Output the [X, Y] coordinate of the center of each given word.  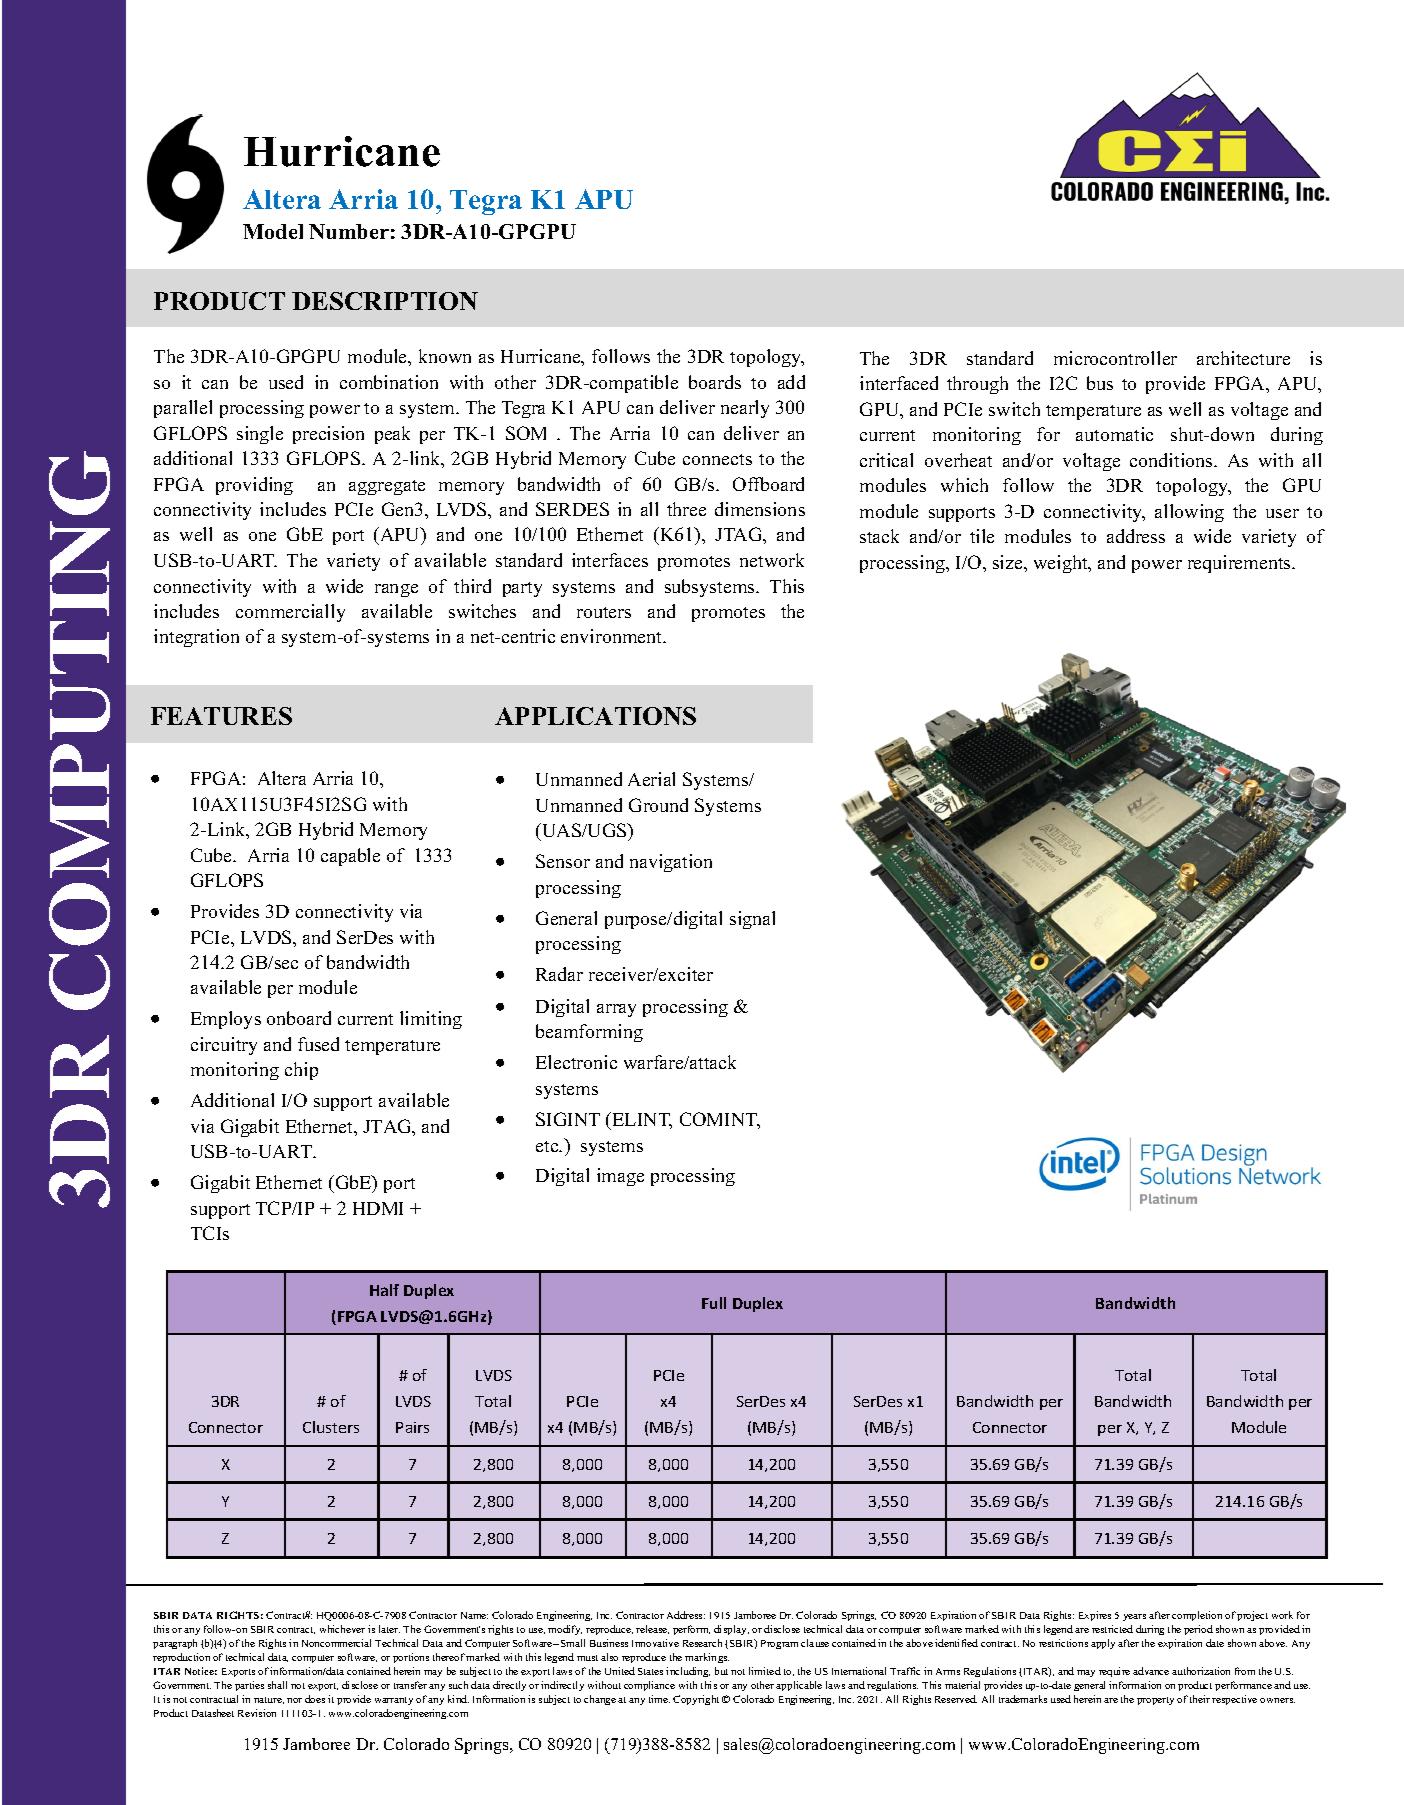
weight [1062, 564]
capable [350, 857]
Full [714, 1303]
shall [277, 1685]
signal [752, 920]
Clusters [331, 1427]
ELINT [642, 1121]
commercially [290, 613]
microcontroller [1115, 358]
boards [715, 382]
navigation [671, 863]
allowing [1189, 513]
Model [273, 231]
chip [301, 1071]
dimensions [760, 509]
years [1134, 1617]
